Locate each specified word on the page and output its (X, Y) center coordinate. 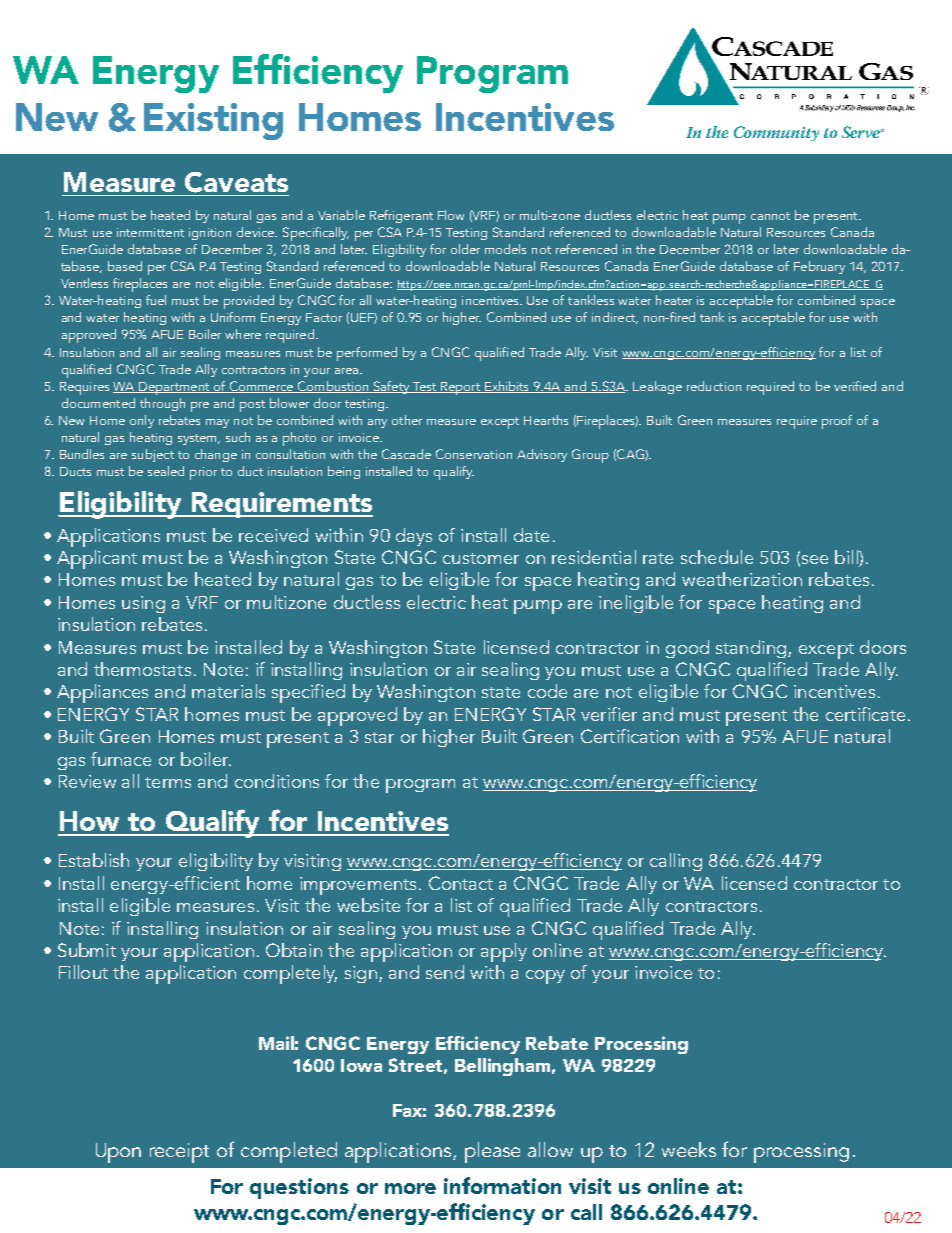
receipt (179, 1153)
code (547, 691)
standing (751, 649)
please (492, 1152)
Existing (213, 121)
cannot (770, 216)
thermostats (142, 669)
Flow (451, 215)
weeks (689, 1149)
